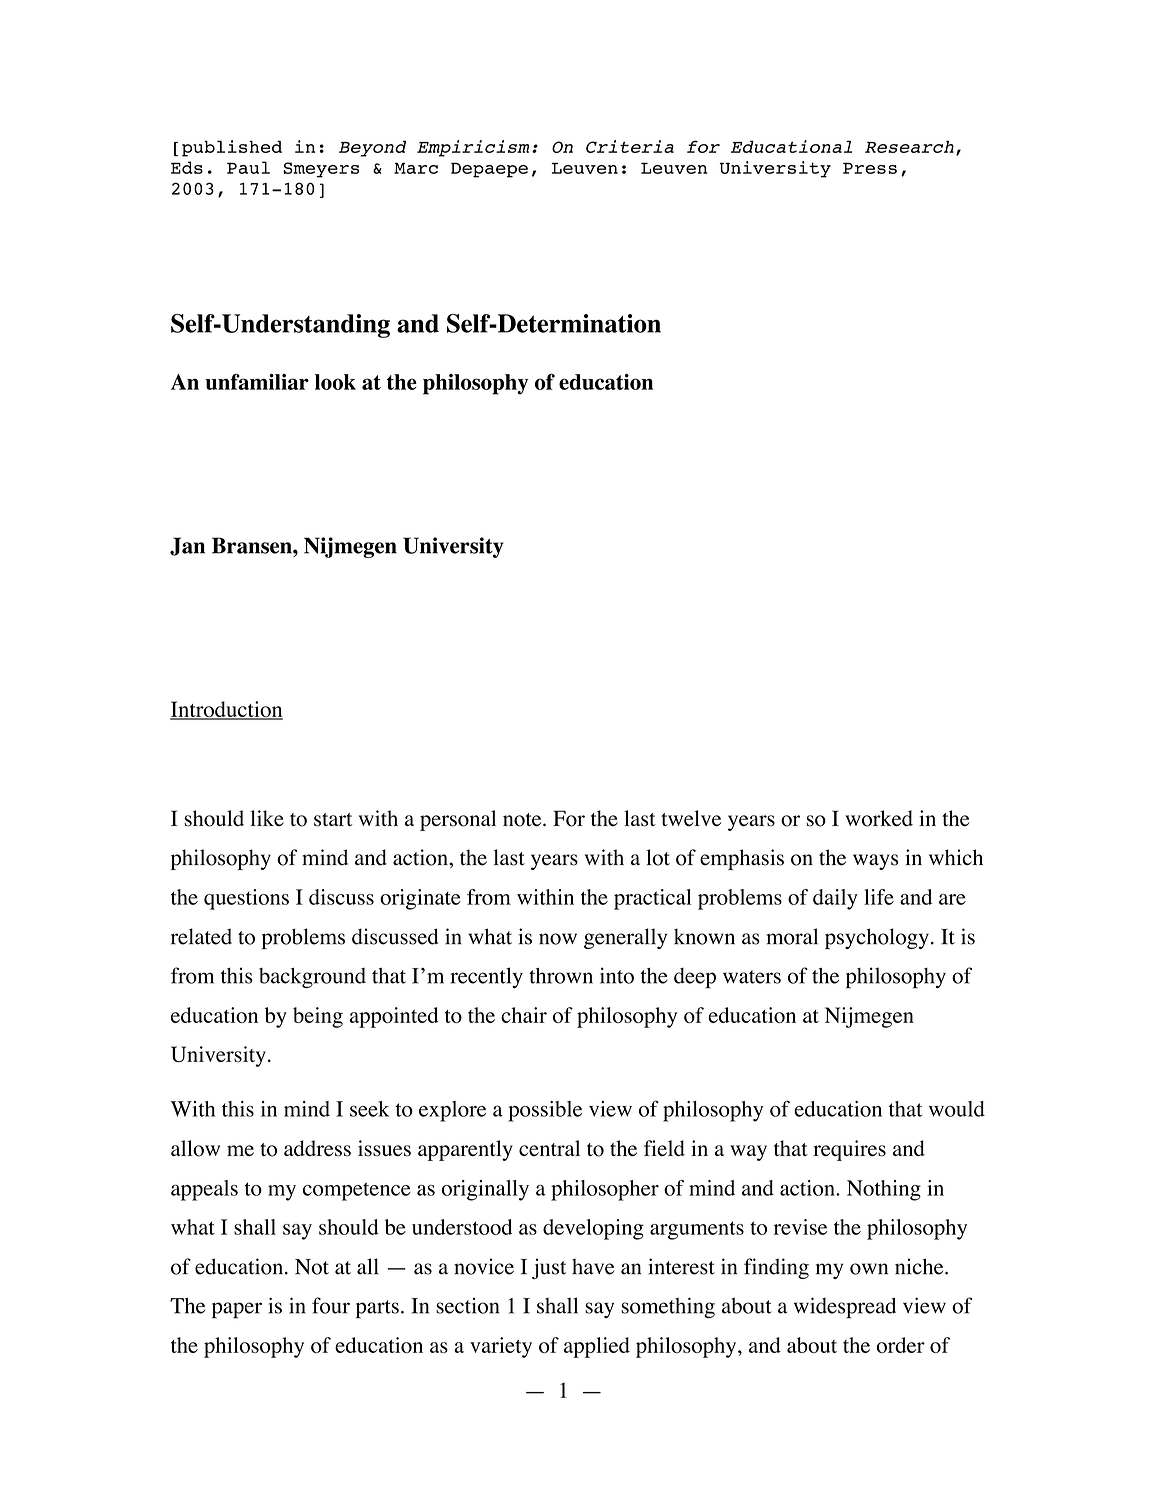  I want to click on Introduction, so click(226, 710).
